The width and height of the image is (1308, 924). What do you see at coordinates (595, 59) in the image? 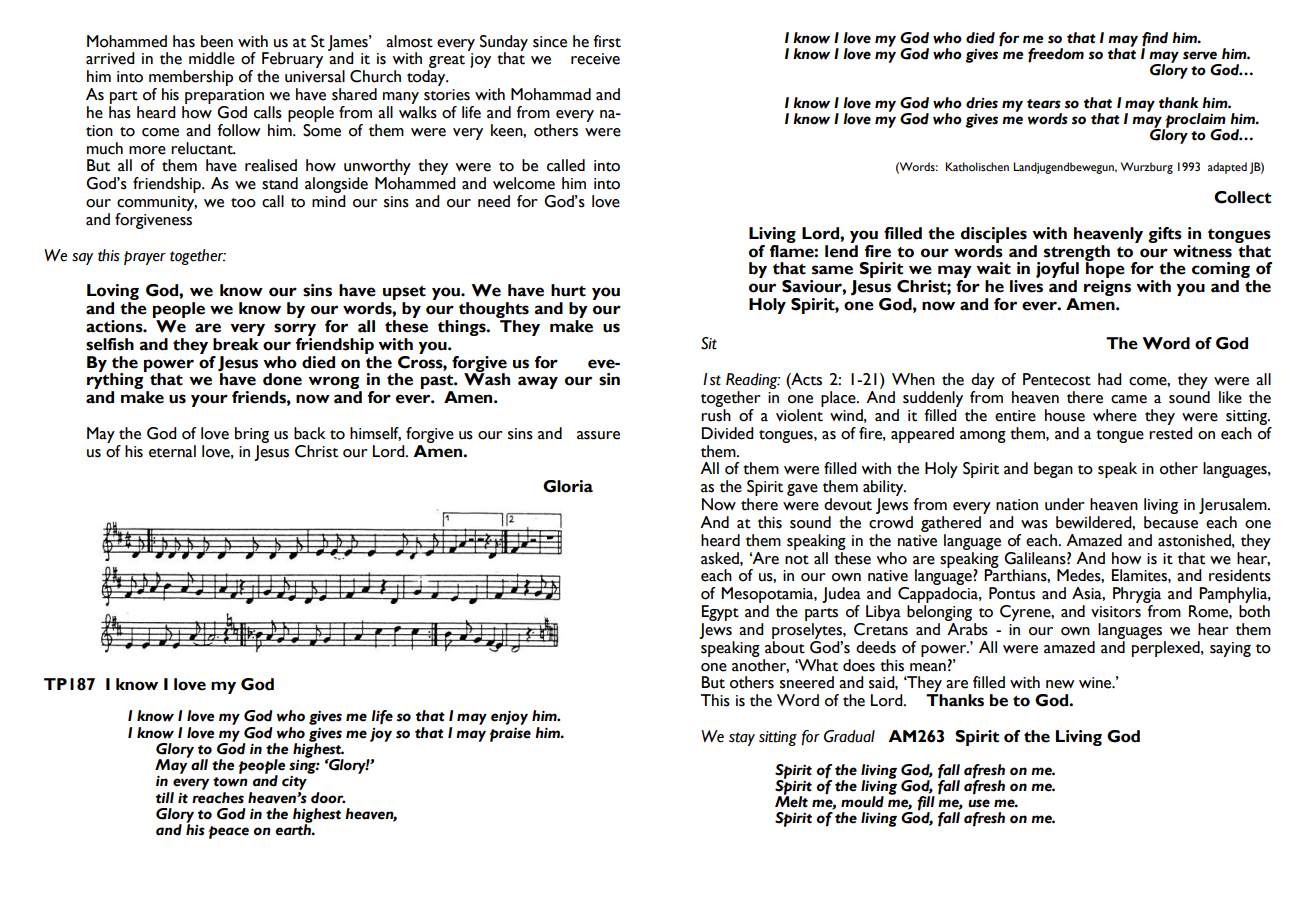
I see `receive` at bounding box center [595, 59].
